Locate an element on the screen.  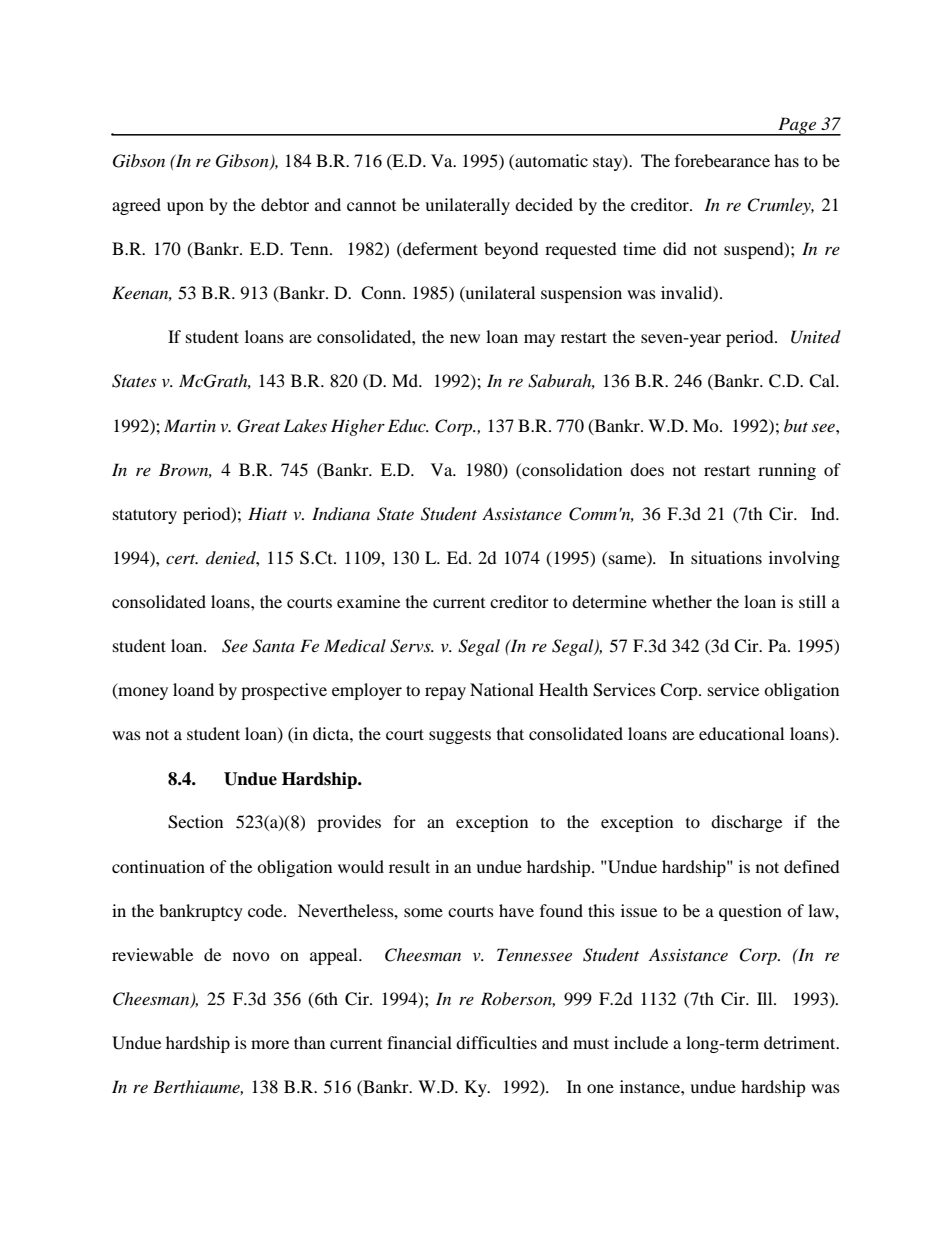
examine is located at coordinates (368, 601).
